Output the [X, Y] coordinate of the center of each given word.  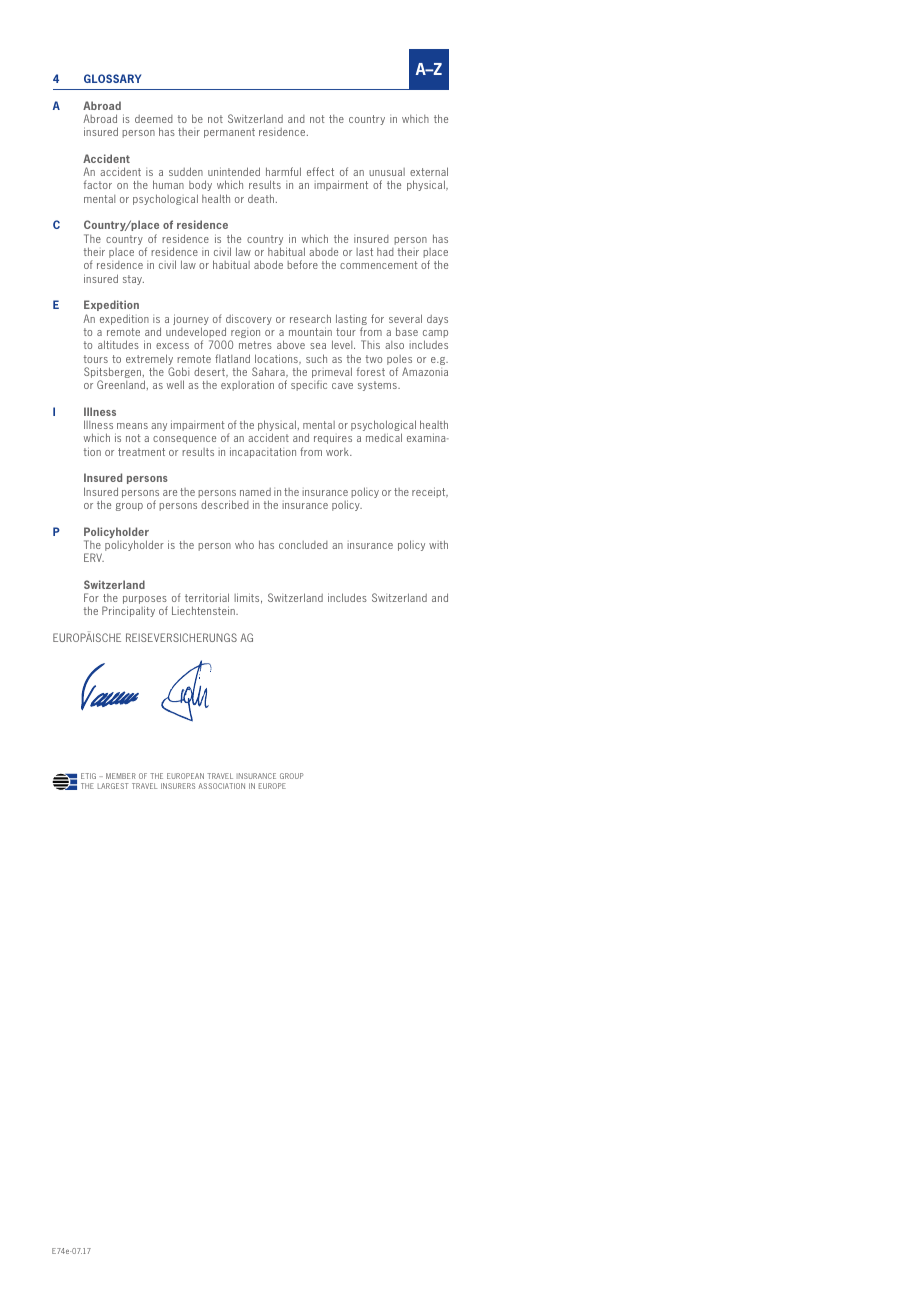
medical [384, 437]
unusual [387, 172]
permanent [229, 133]
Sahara [269, 372]
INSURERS [178, 786]
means [132, 426]
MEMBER [121, 776]
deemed [154, 119]
